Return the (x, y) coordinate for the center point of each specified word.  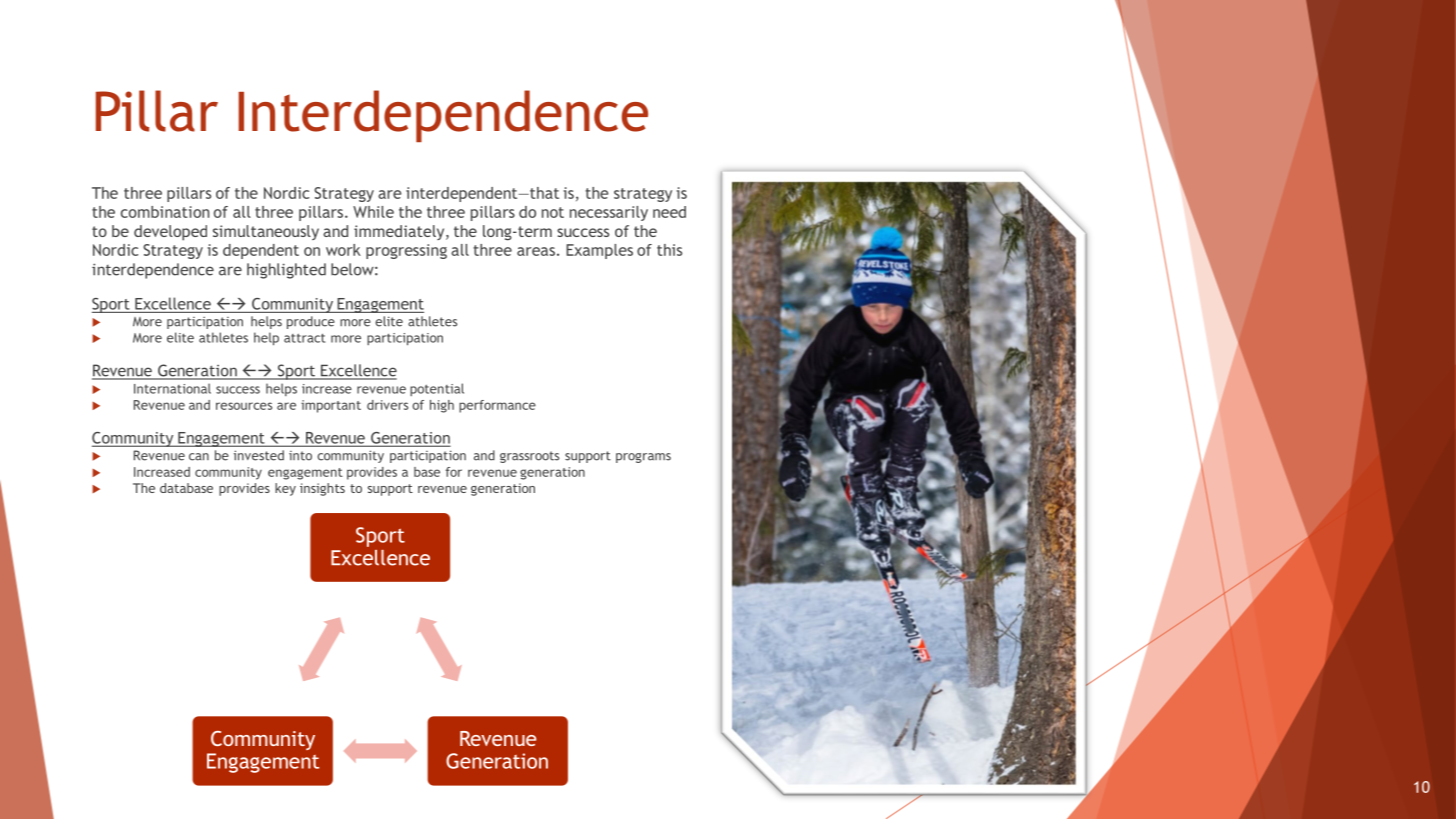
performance (497, 406)
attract (304, 338)
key (285, 489)
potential (437, 389)
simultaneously (266, 232)
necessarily (609, 213)
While (373, 212)
